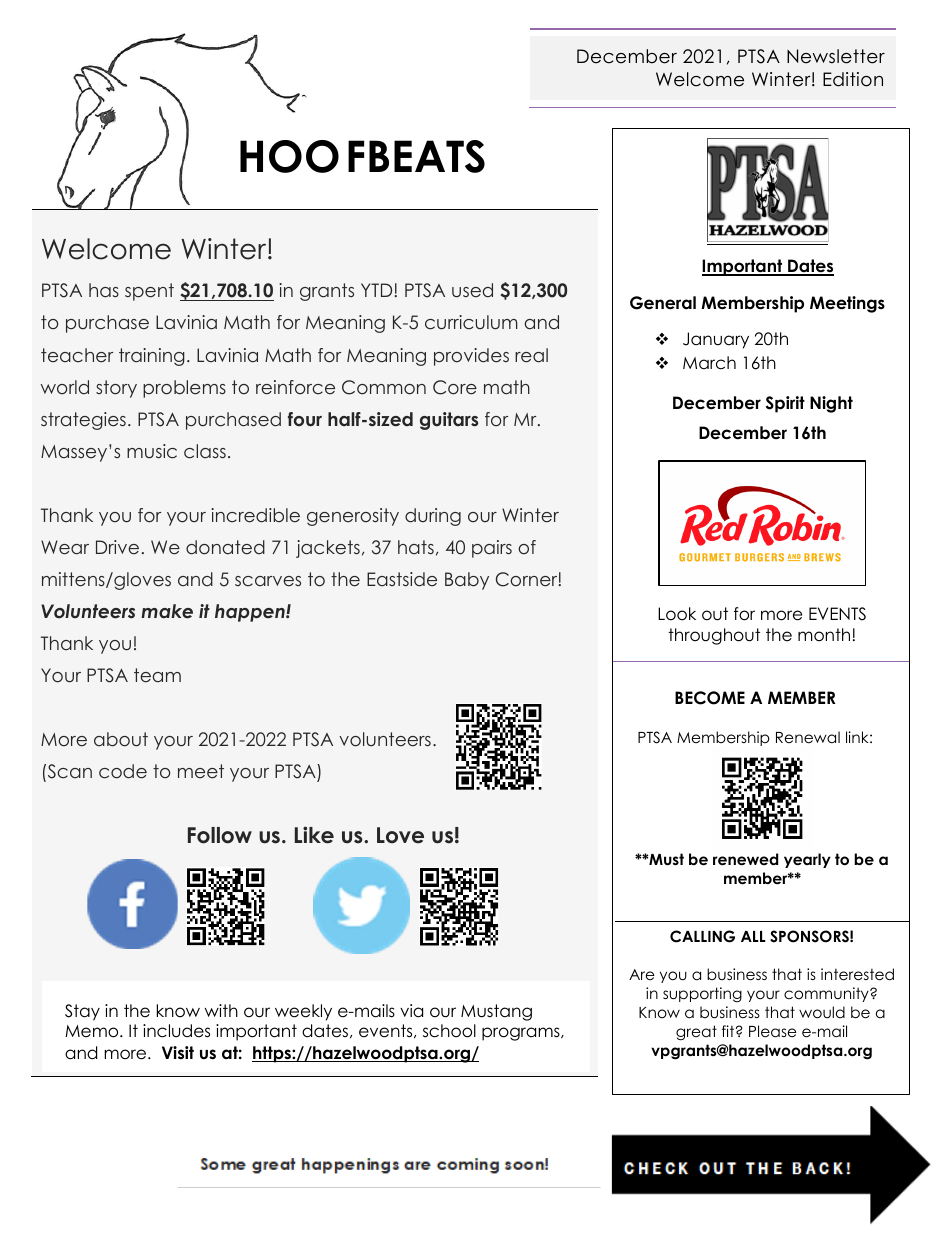  I want to click on includes, so click(176, 1031).
